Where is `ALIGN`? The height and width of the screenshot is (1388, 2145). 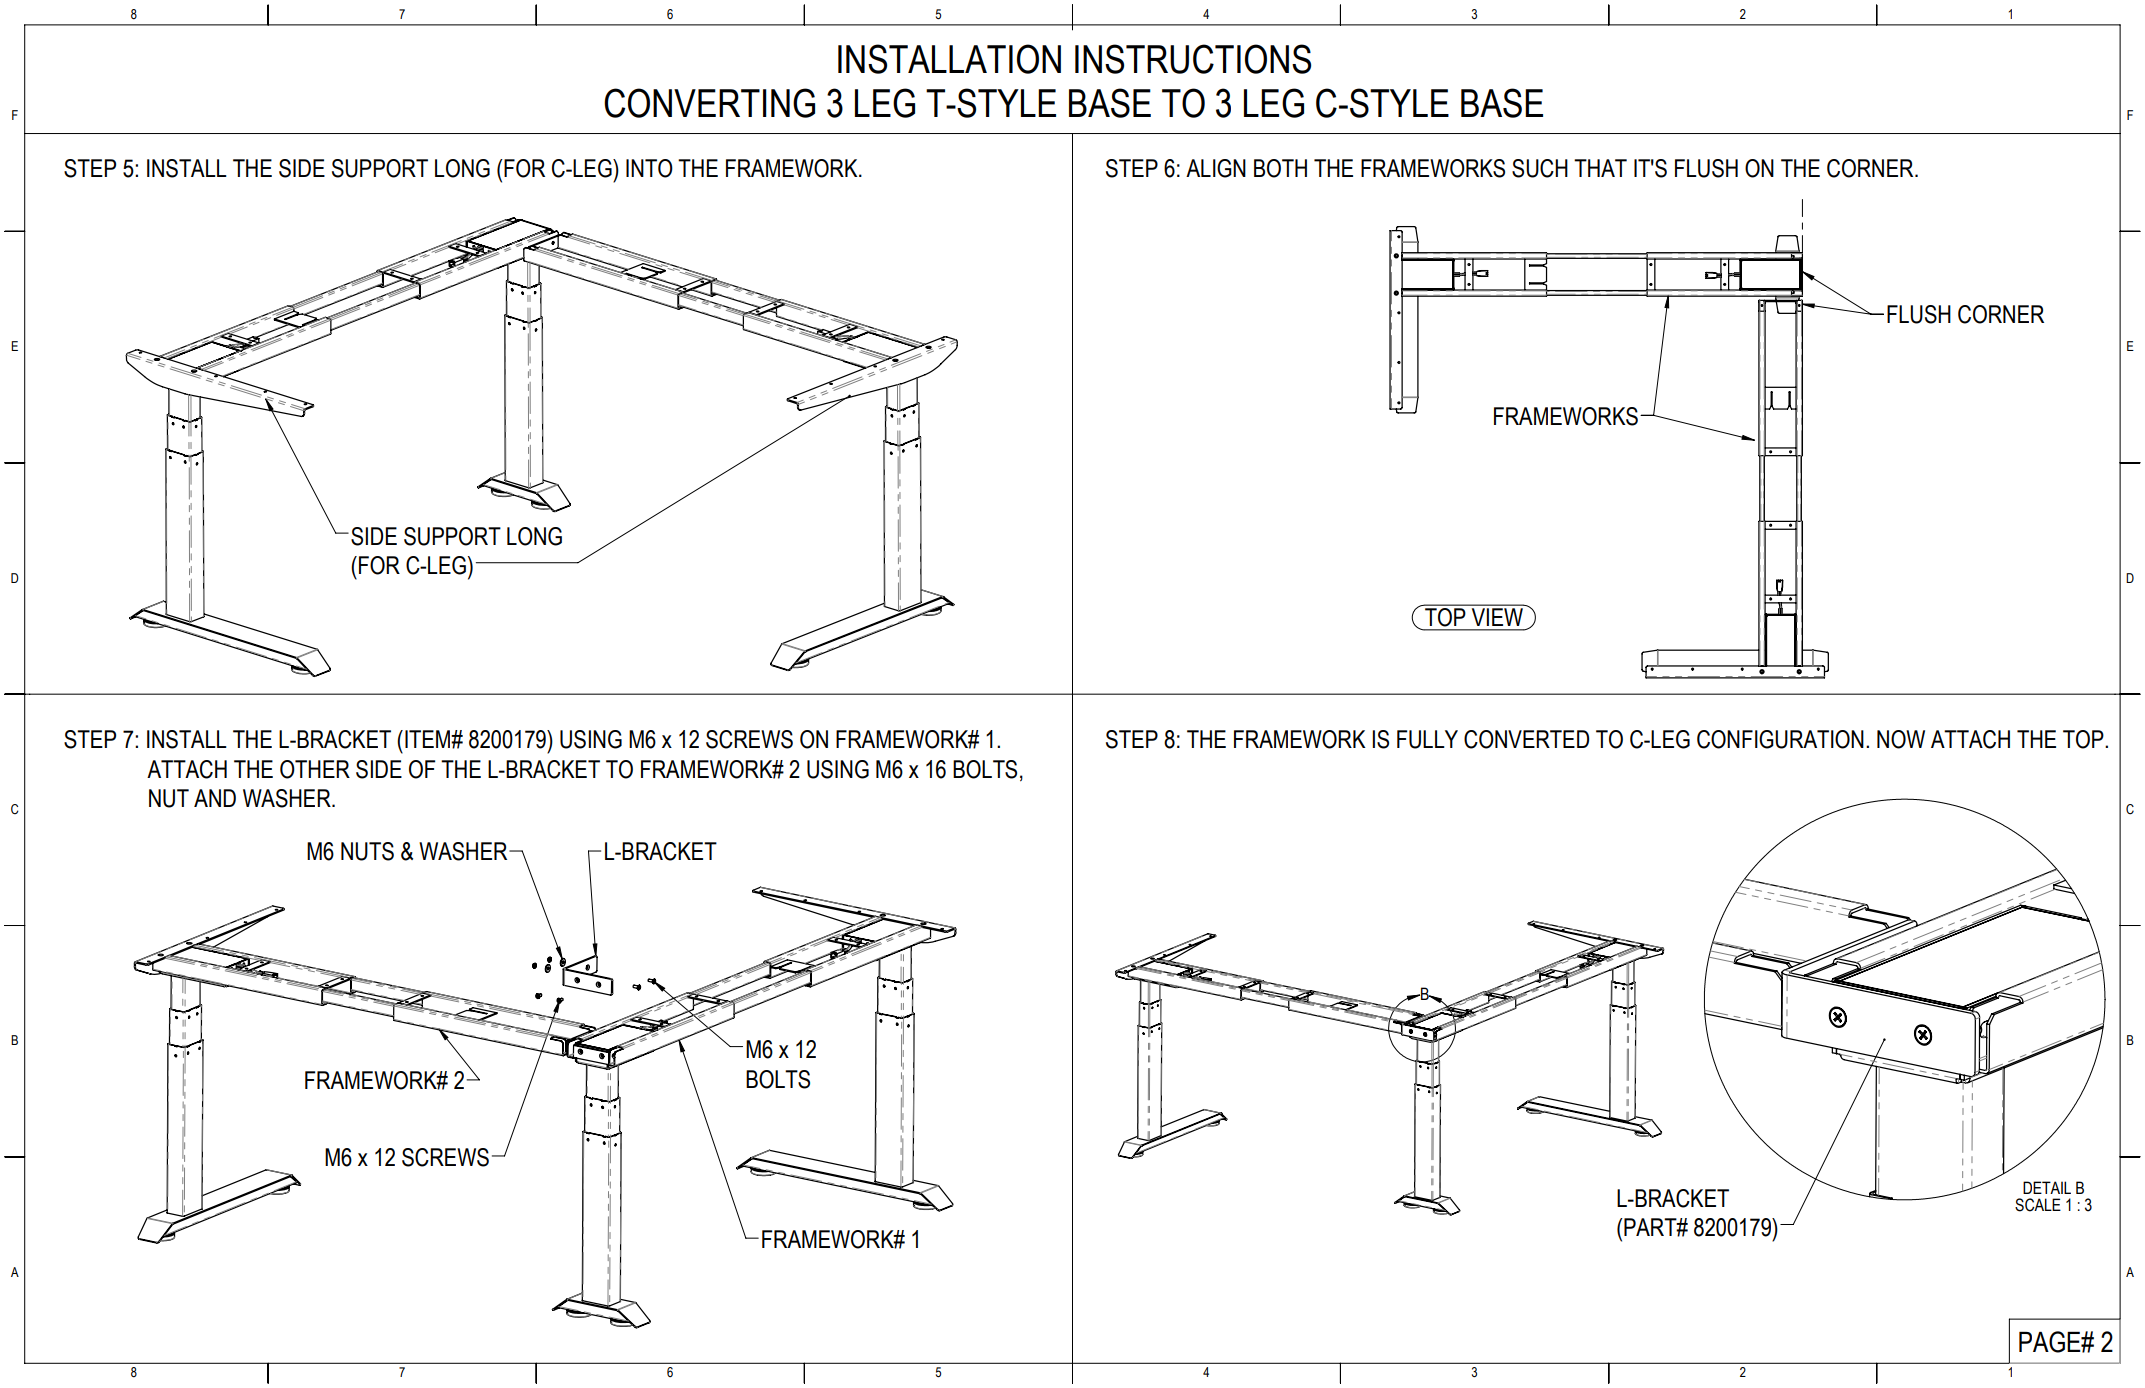
ALIGN is located at coordinates (1216, 168).
